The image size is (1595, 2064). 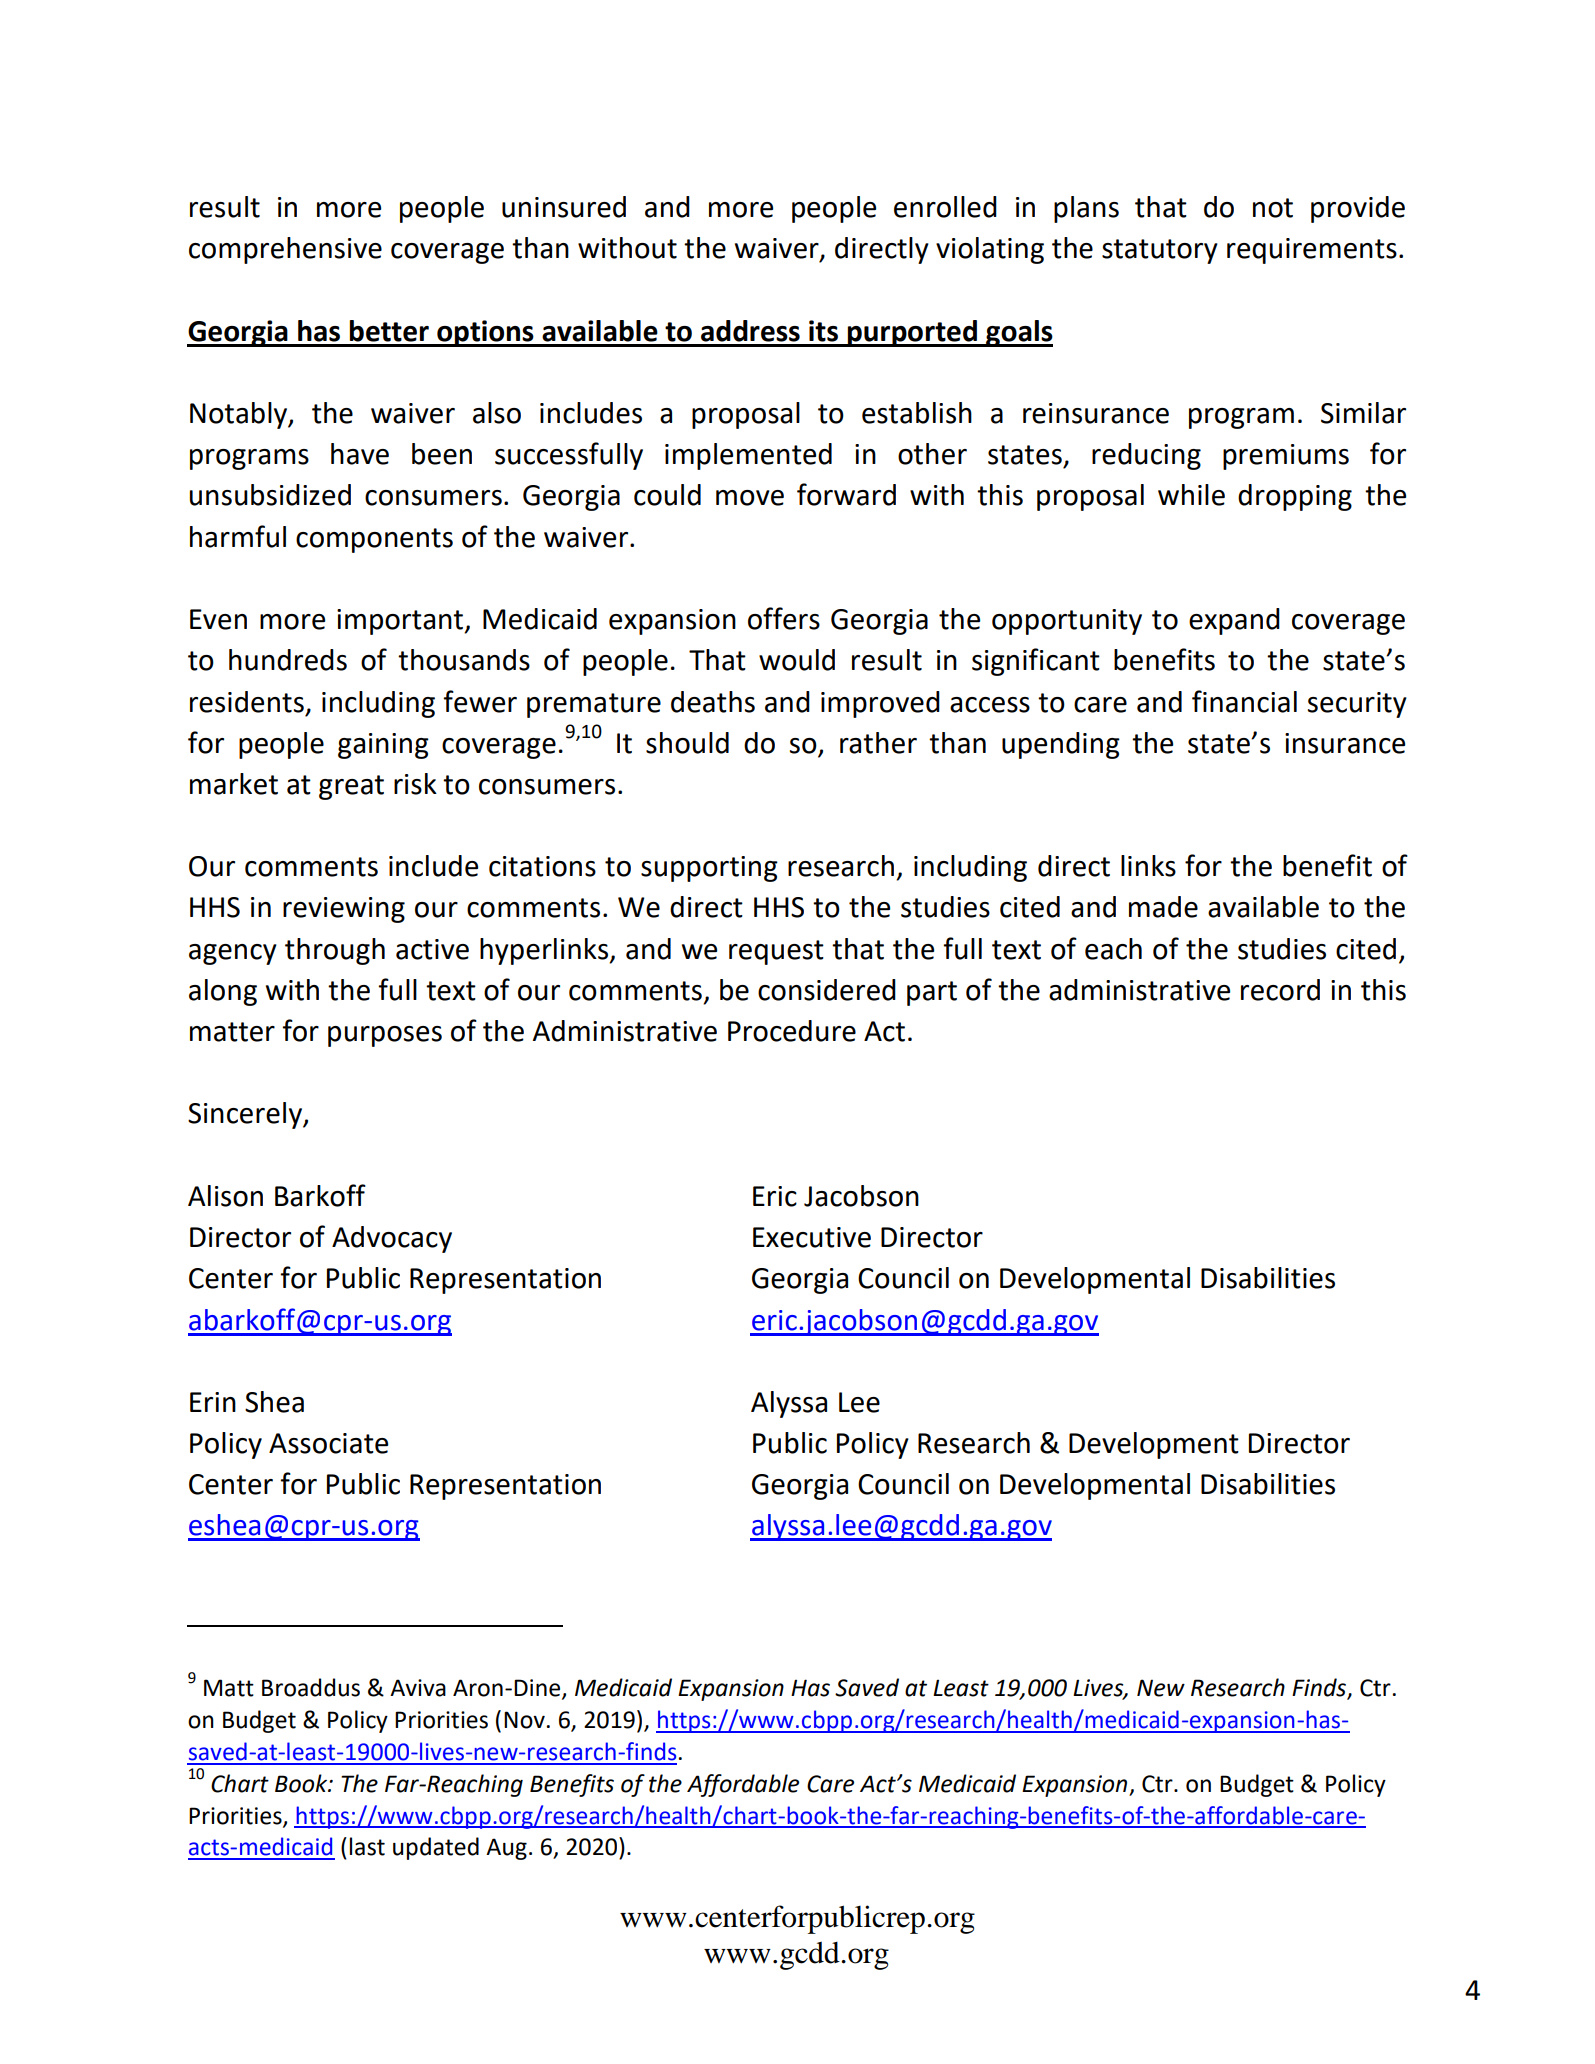 What do you see at coordinates (792, 1031) in the screenshot?
I see `Procedure` at bounding box center [792, 1031].
